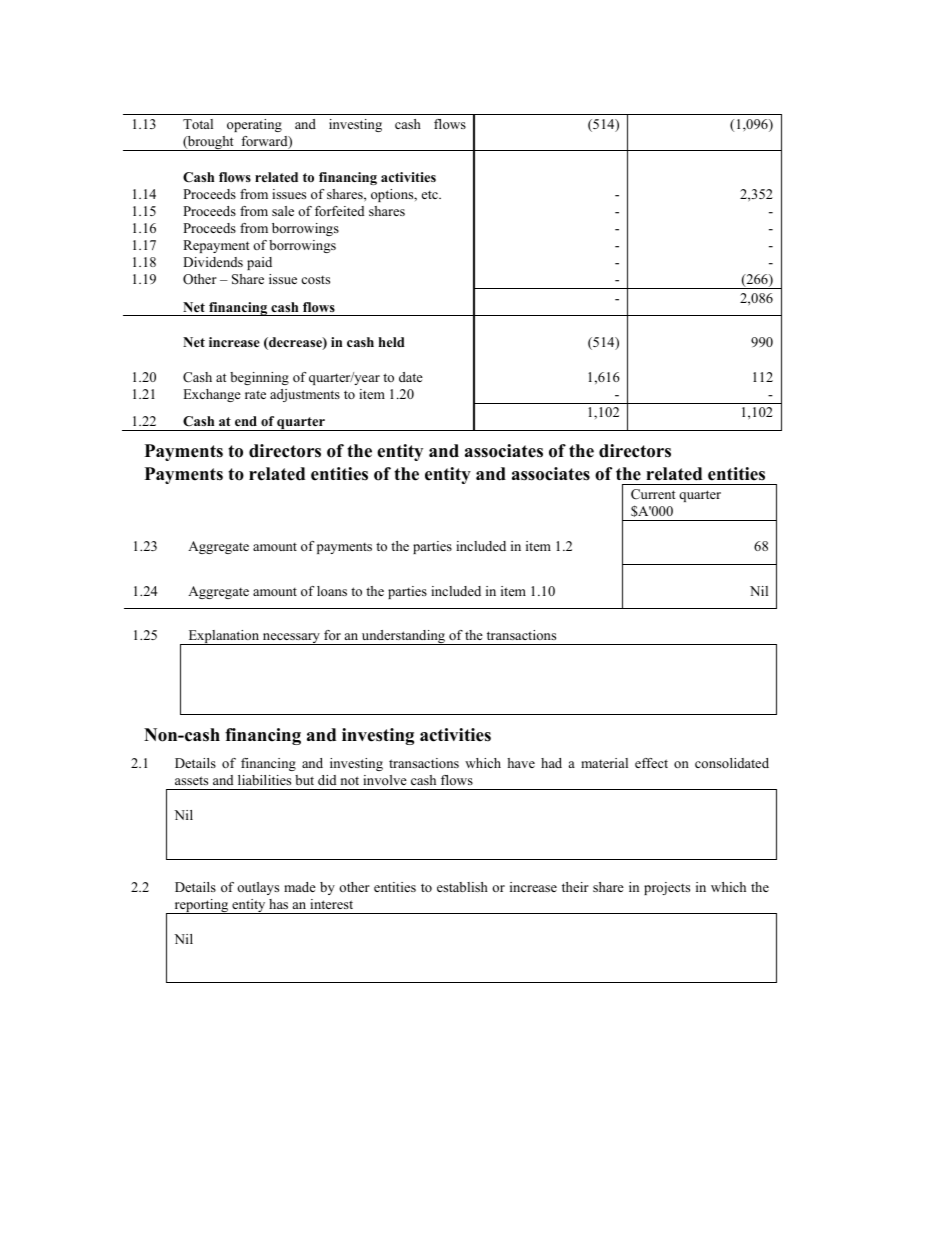  Describe the element at coordinates (392, 342) in the screenshot. I see `held` at that location.
